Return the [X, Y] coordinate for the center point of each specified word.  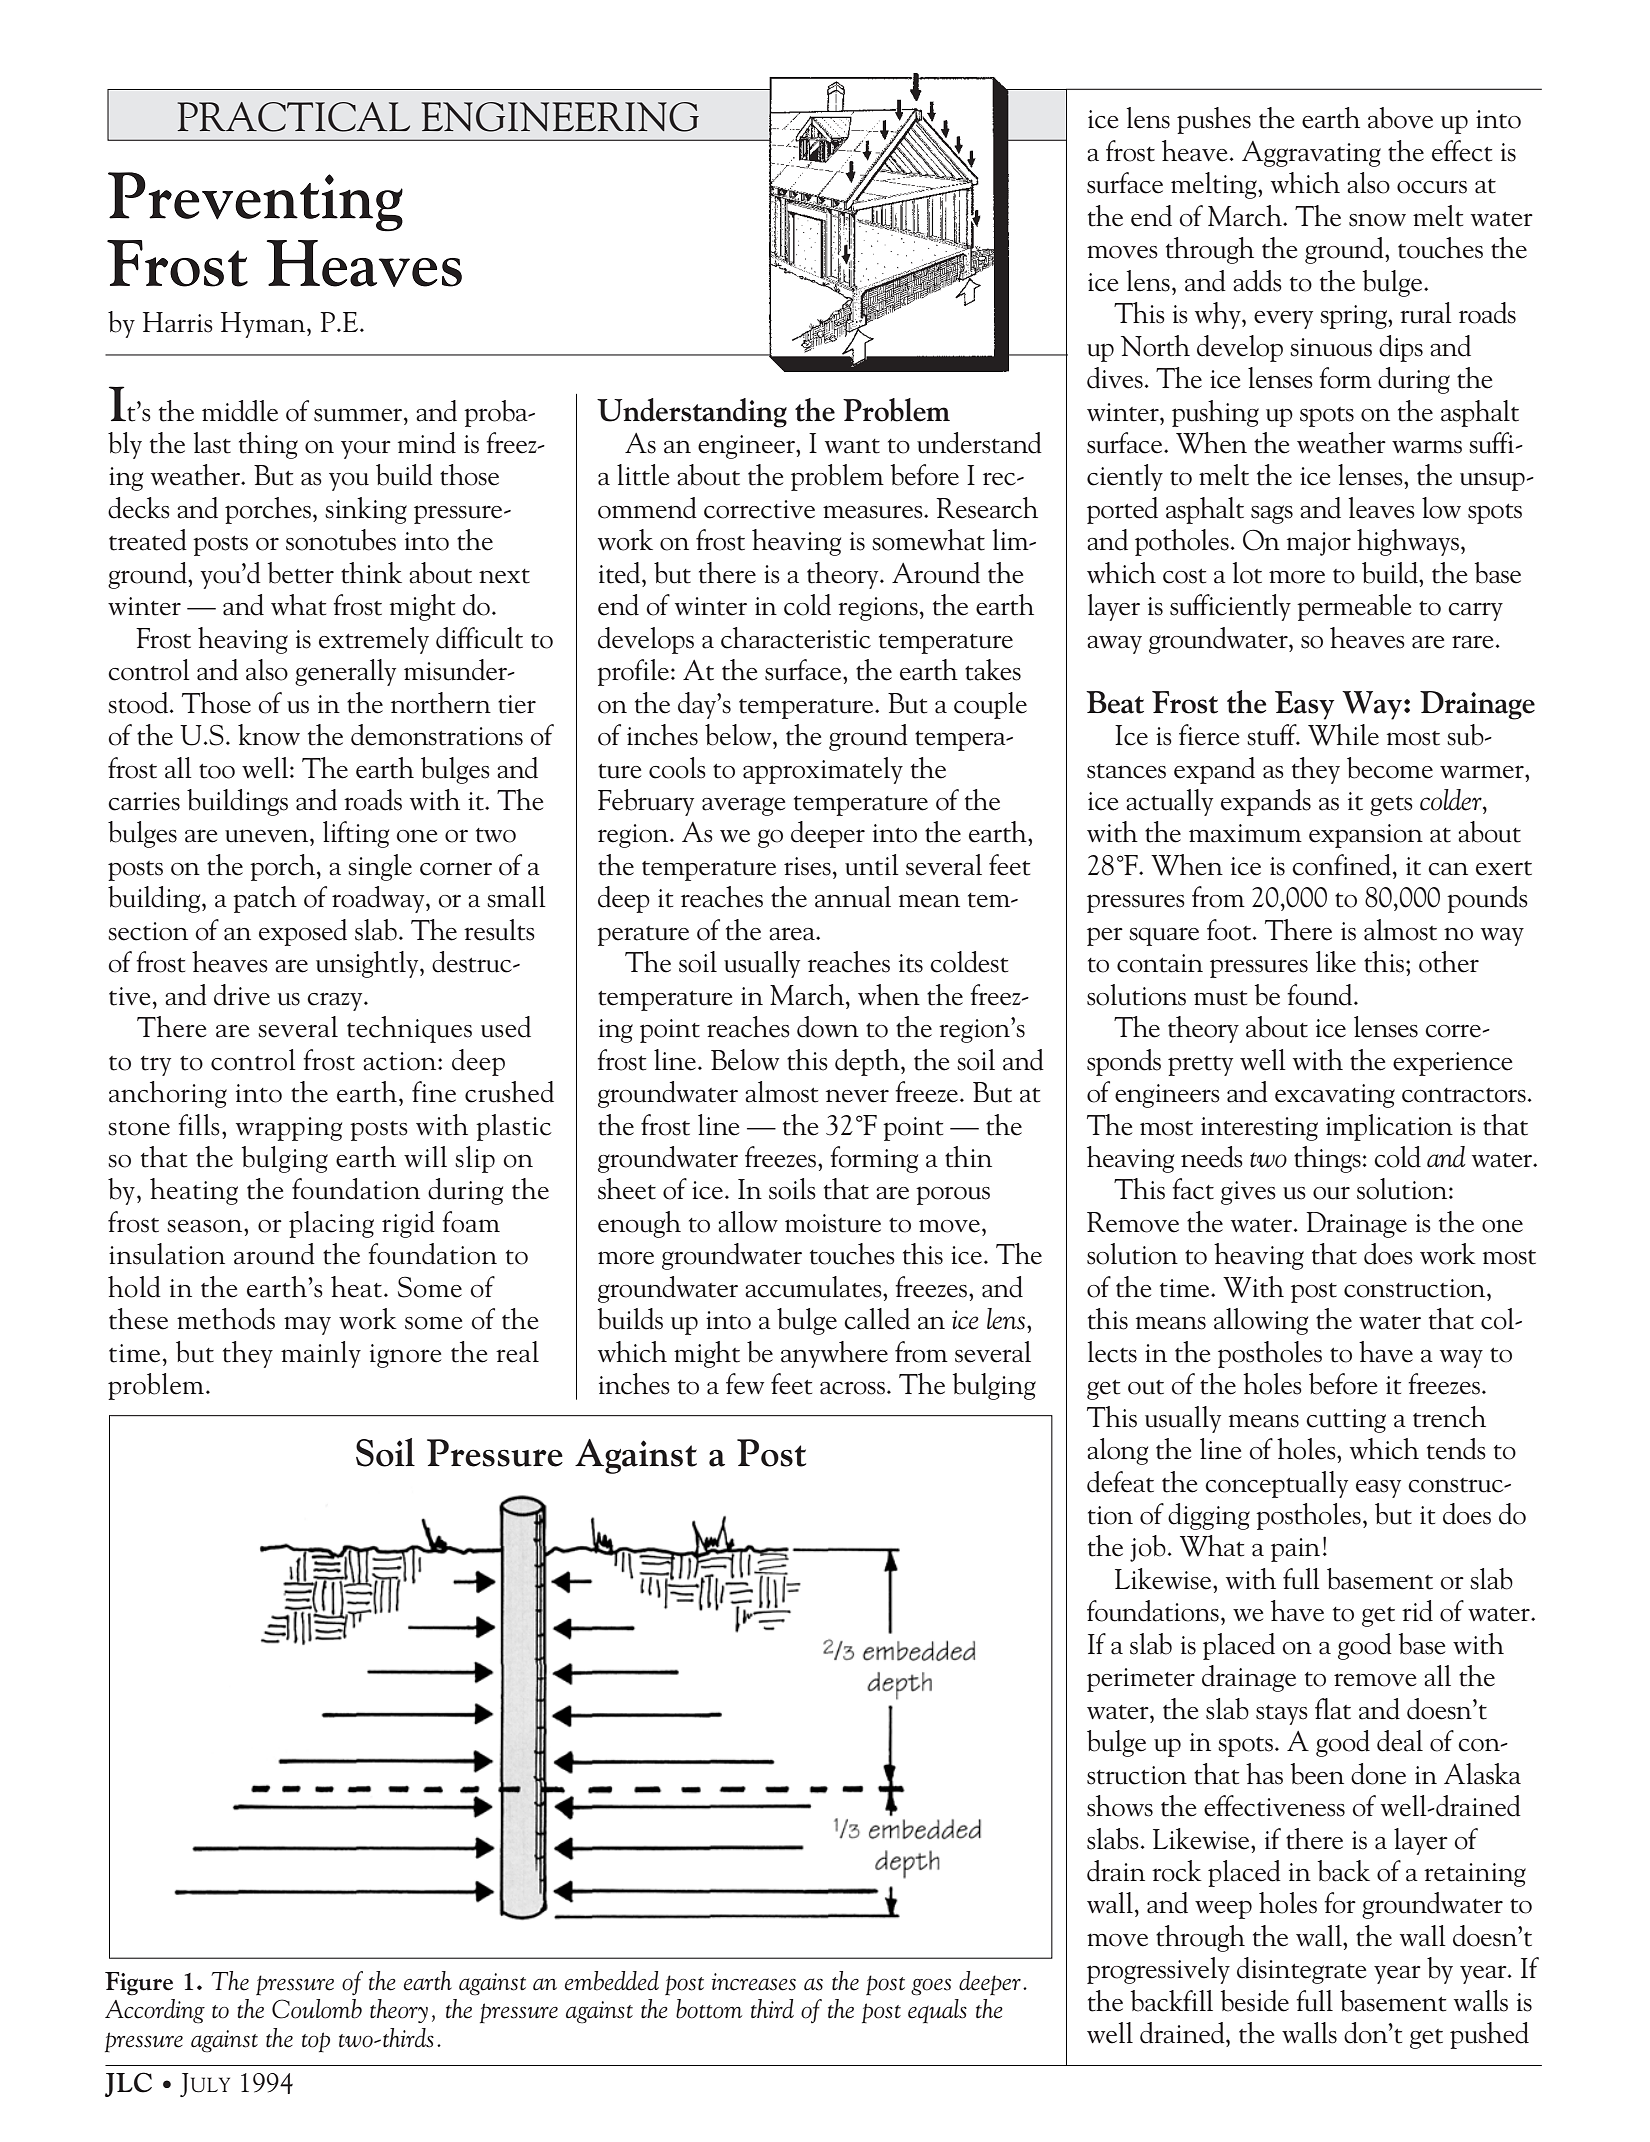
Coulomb [317, 2009]
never [857, 1096]
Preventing [255, 202]
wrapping [289, 1129]
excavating [1335, 1096]
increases [754, 1982]
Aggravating [1311, 154]
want [852, 446]
